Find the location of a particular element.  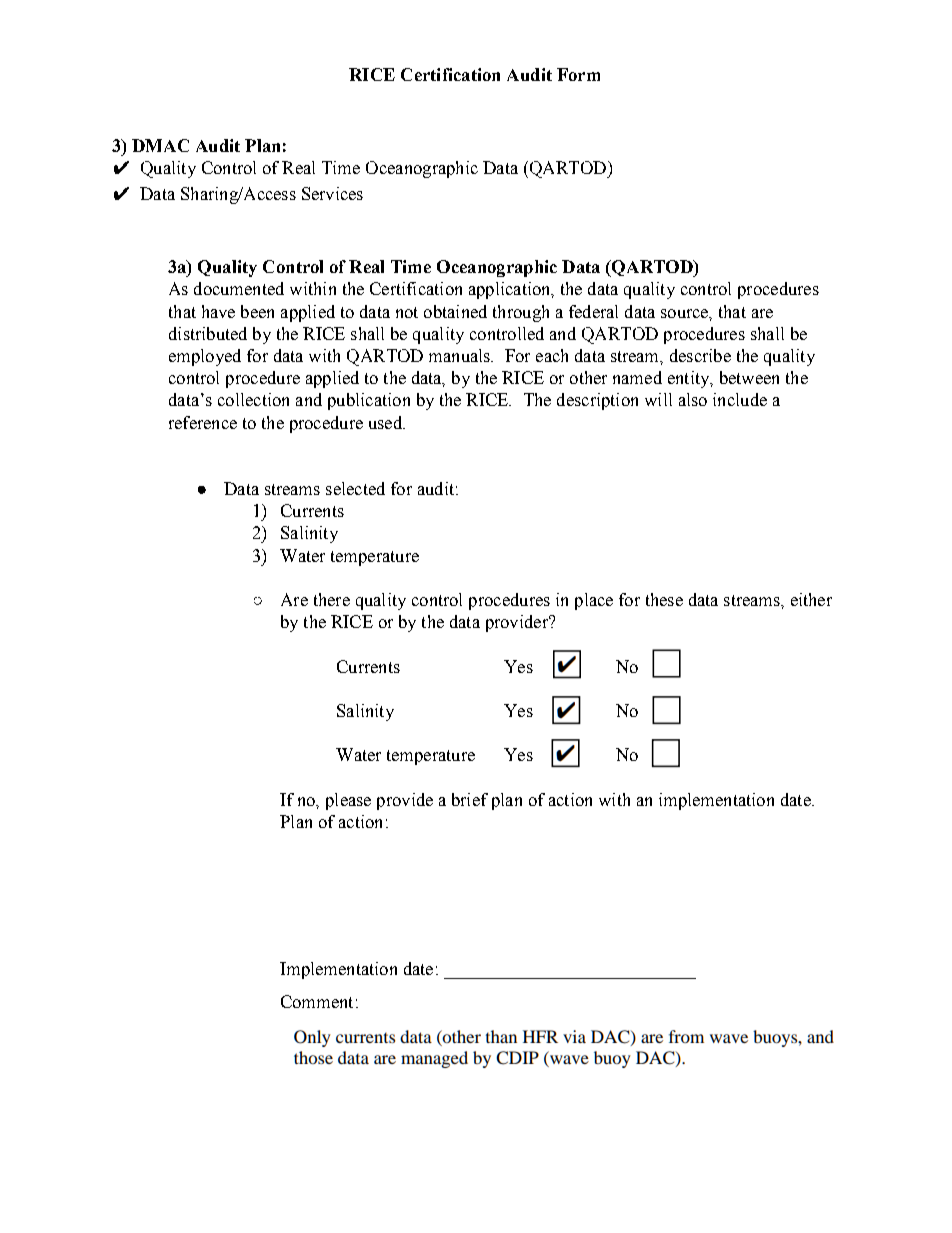

Form is located at coordinates (578, 74).
